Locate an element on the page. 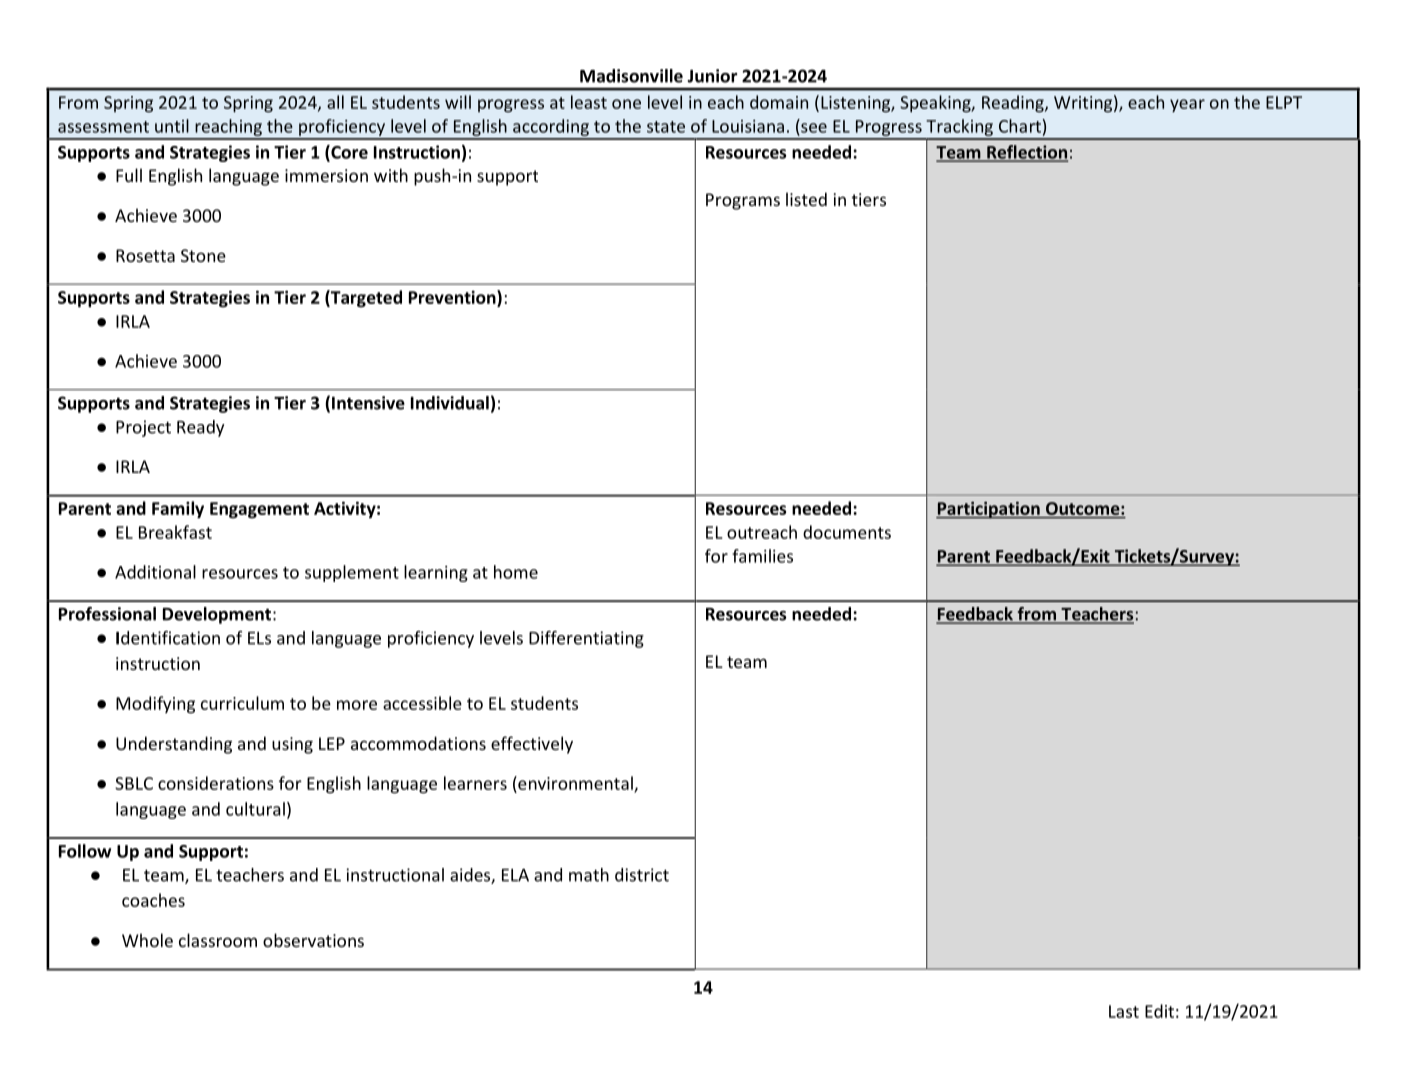 The width and height of the page is (1406, 1087). until is located at coordinates (172, 126).
